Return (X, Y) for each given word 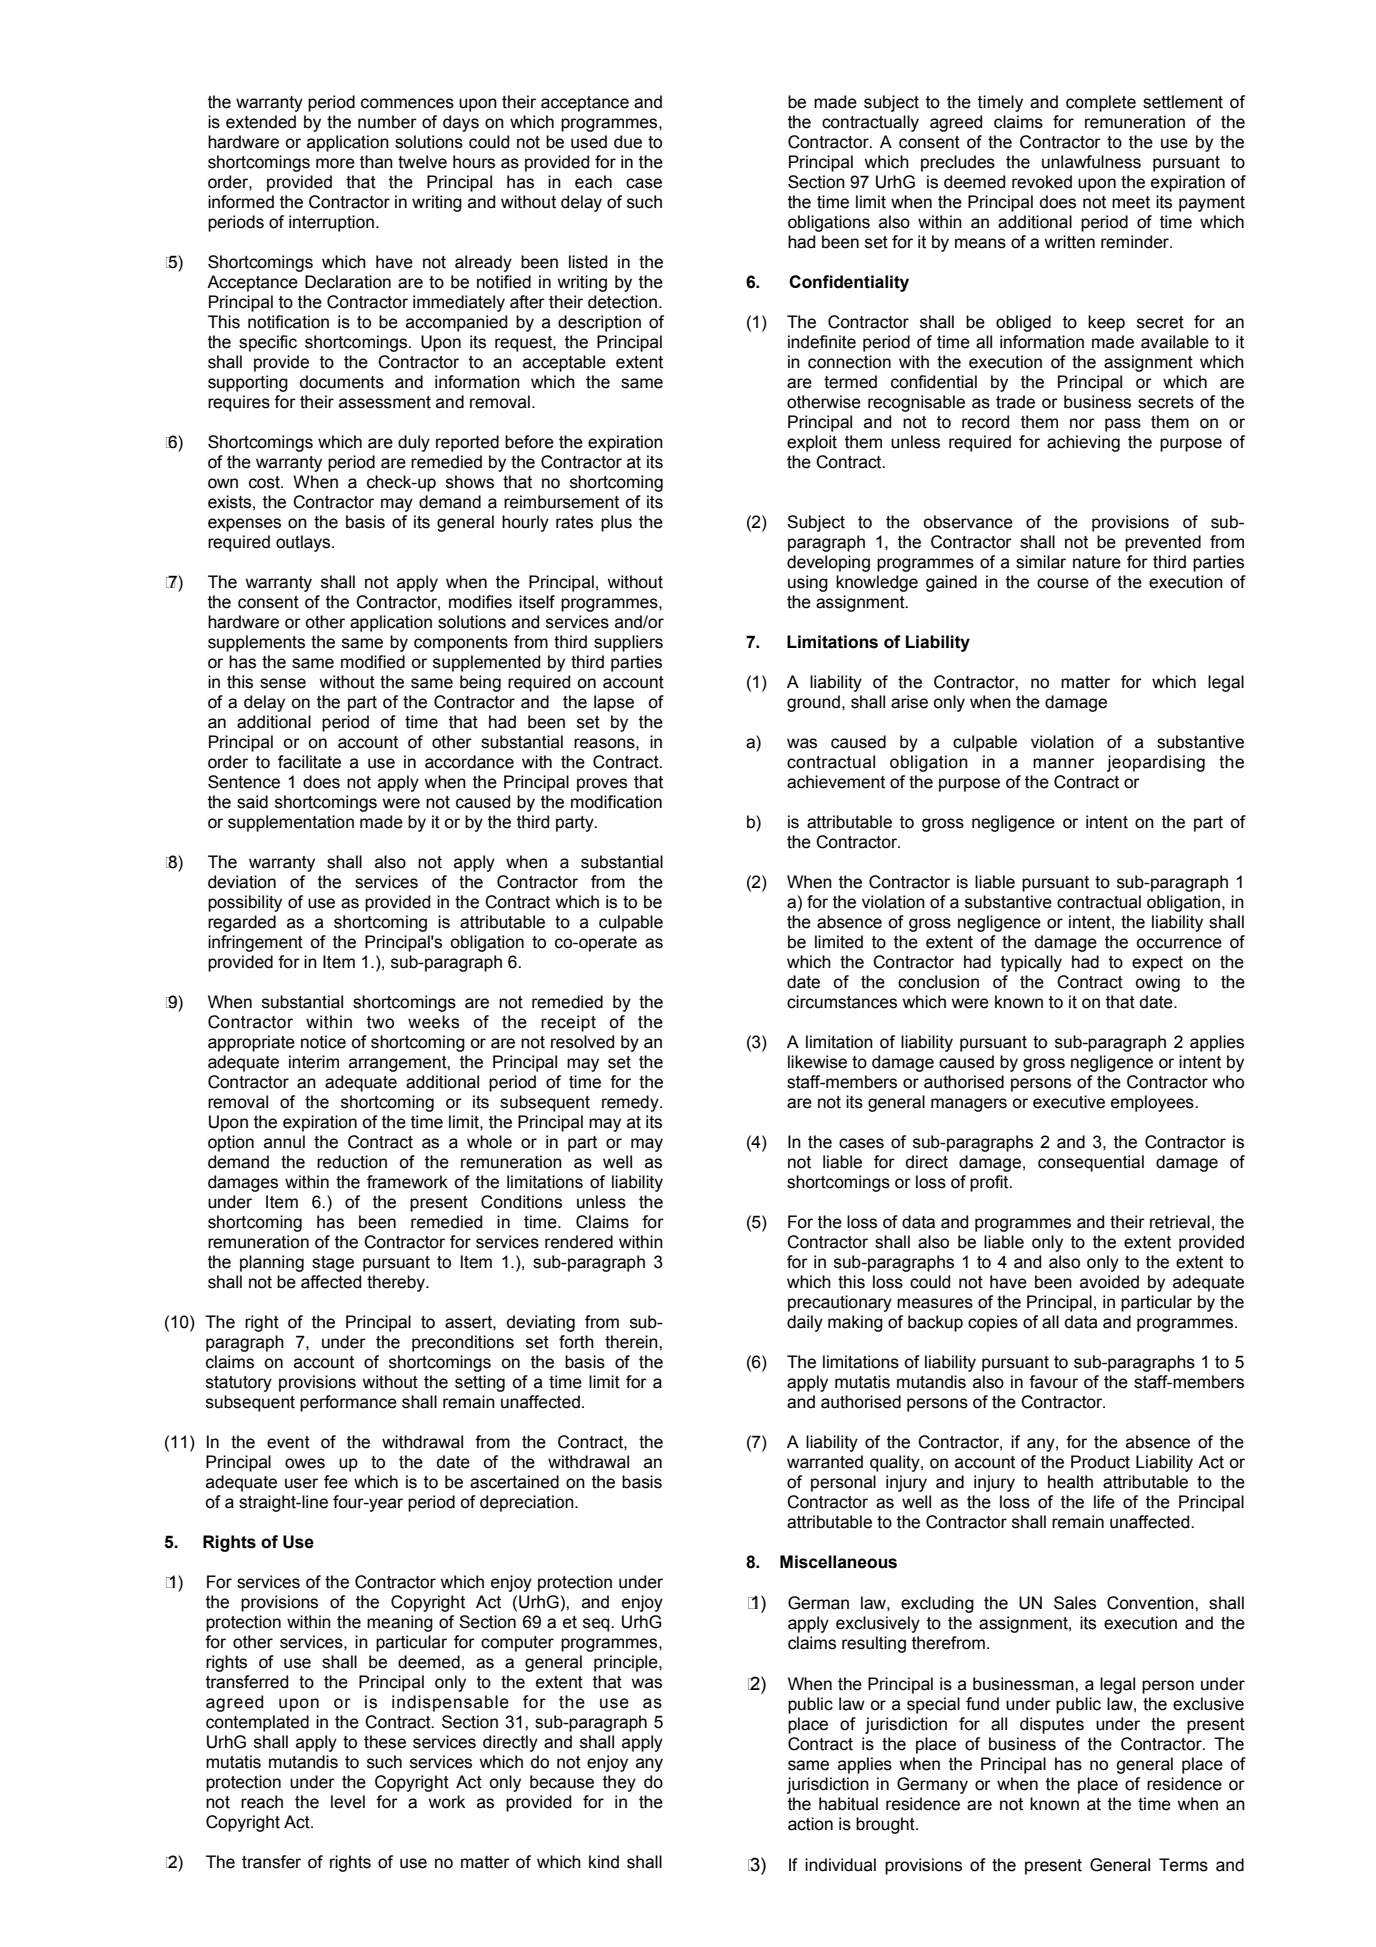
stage (333, 1264)
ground (813, 703)
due (628, 142)
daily (805, 1323)
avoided (1109, 1282)
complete (1101, 103)
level (348, 1802)
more (335, 163)
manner (1063, 763)
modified (373, 662)
